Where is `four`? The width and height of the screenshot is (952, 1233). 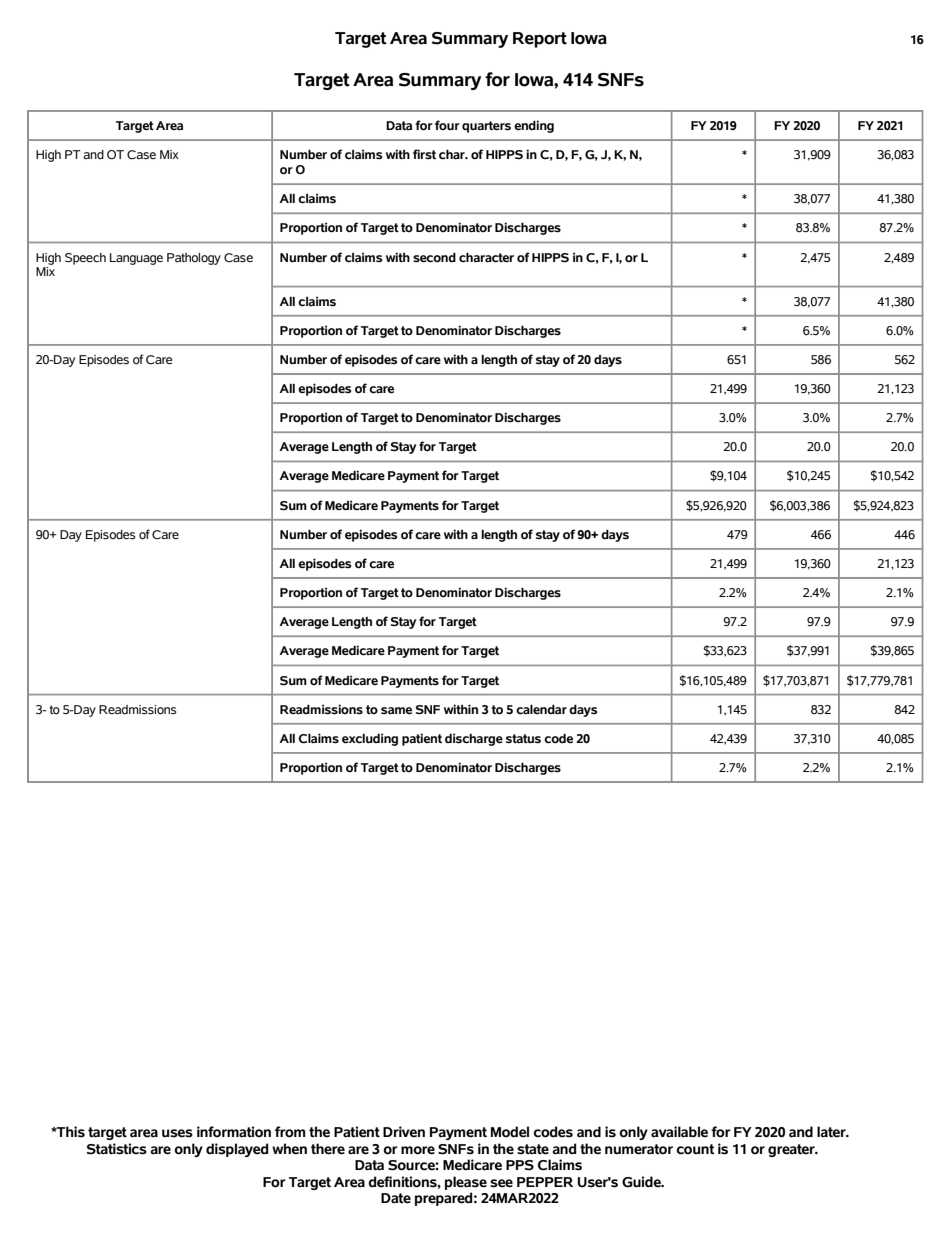 four is located at coordinates (447, 125).
